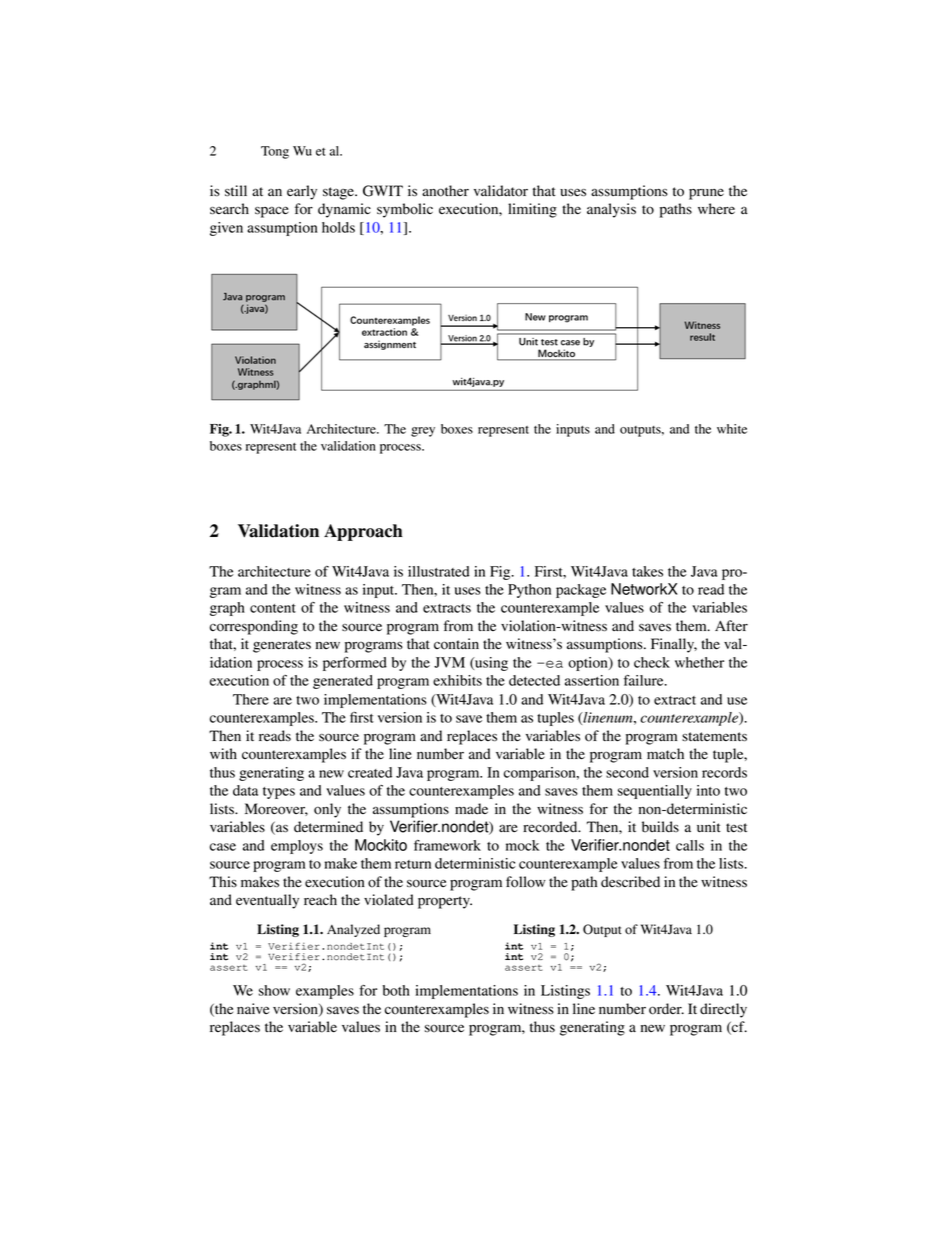  Describe the element at coordinates (302, 192) in the screenshot. I see `early` at that location.
